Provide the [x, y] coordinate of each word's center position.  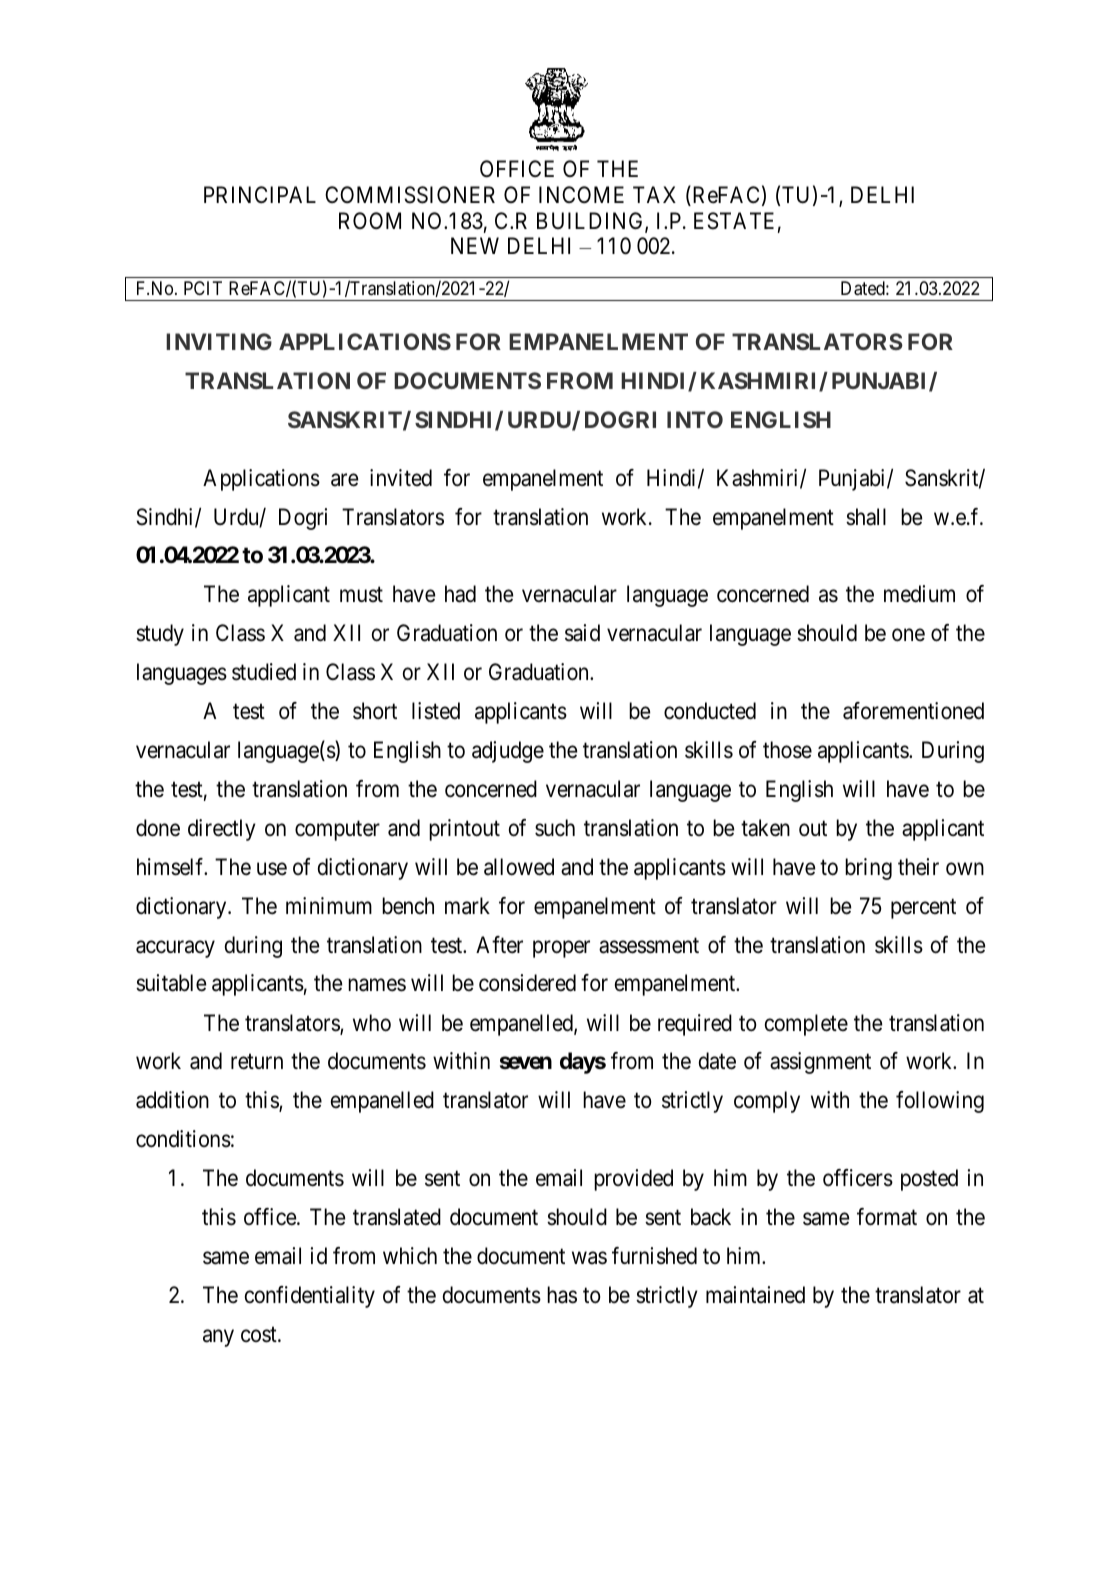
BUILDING [591, 222]
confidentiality [310, 1297]
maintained [755, 1295]
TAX [654, 194]
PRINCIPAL [260, 194]
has [562, 1295]
